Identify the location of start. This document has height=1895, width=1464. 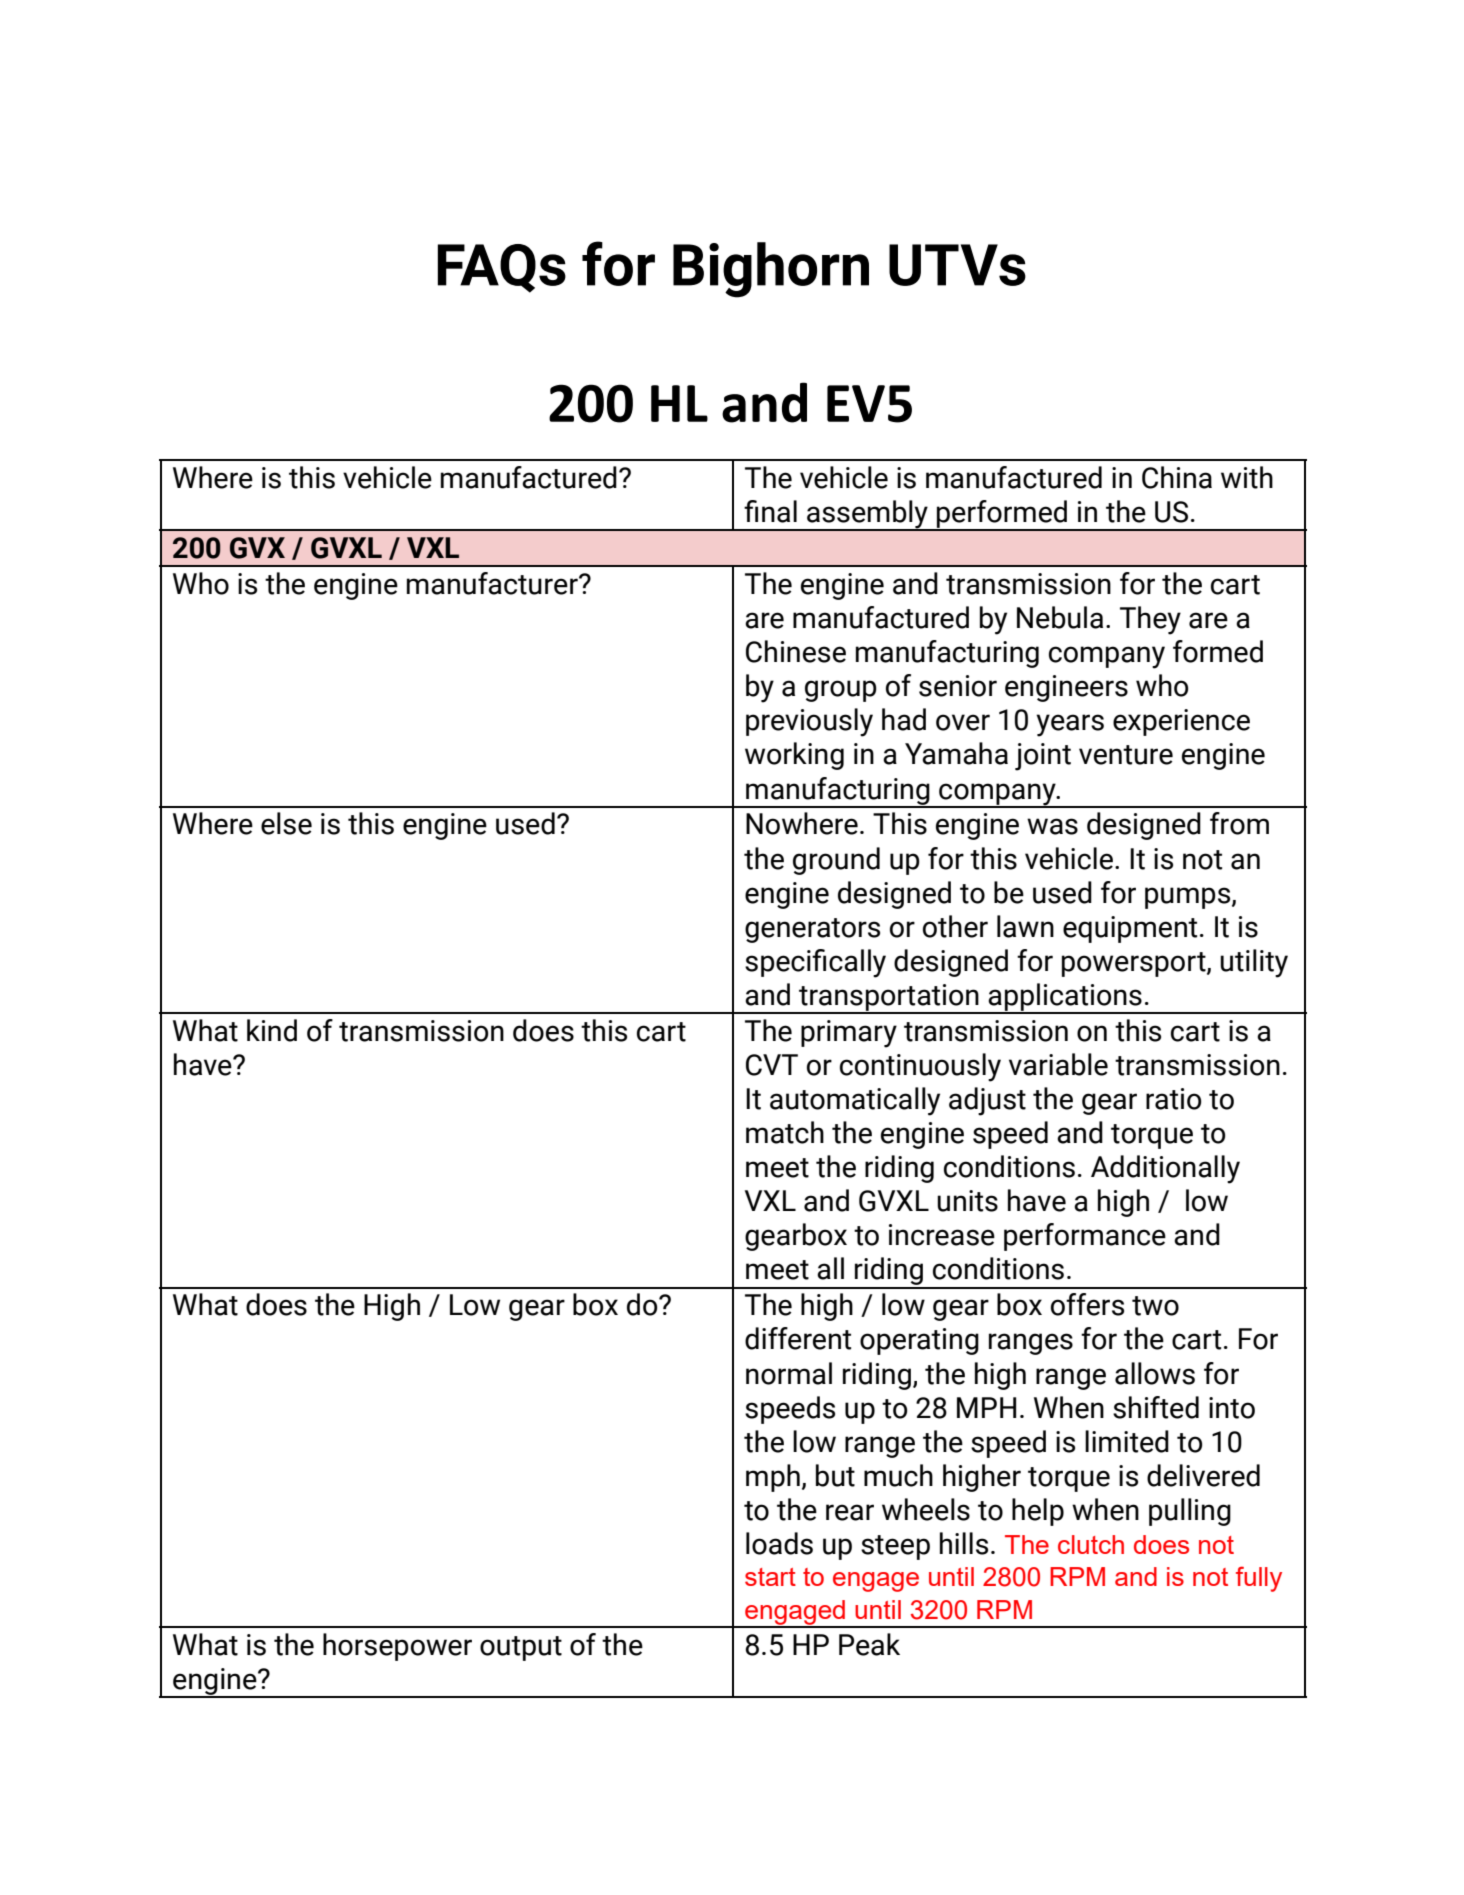
(770, 1577).
